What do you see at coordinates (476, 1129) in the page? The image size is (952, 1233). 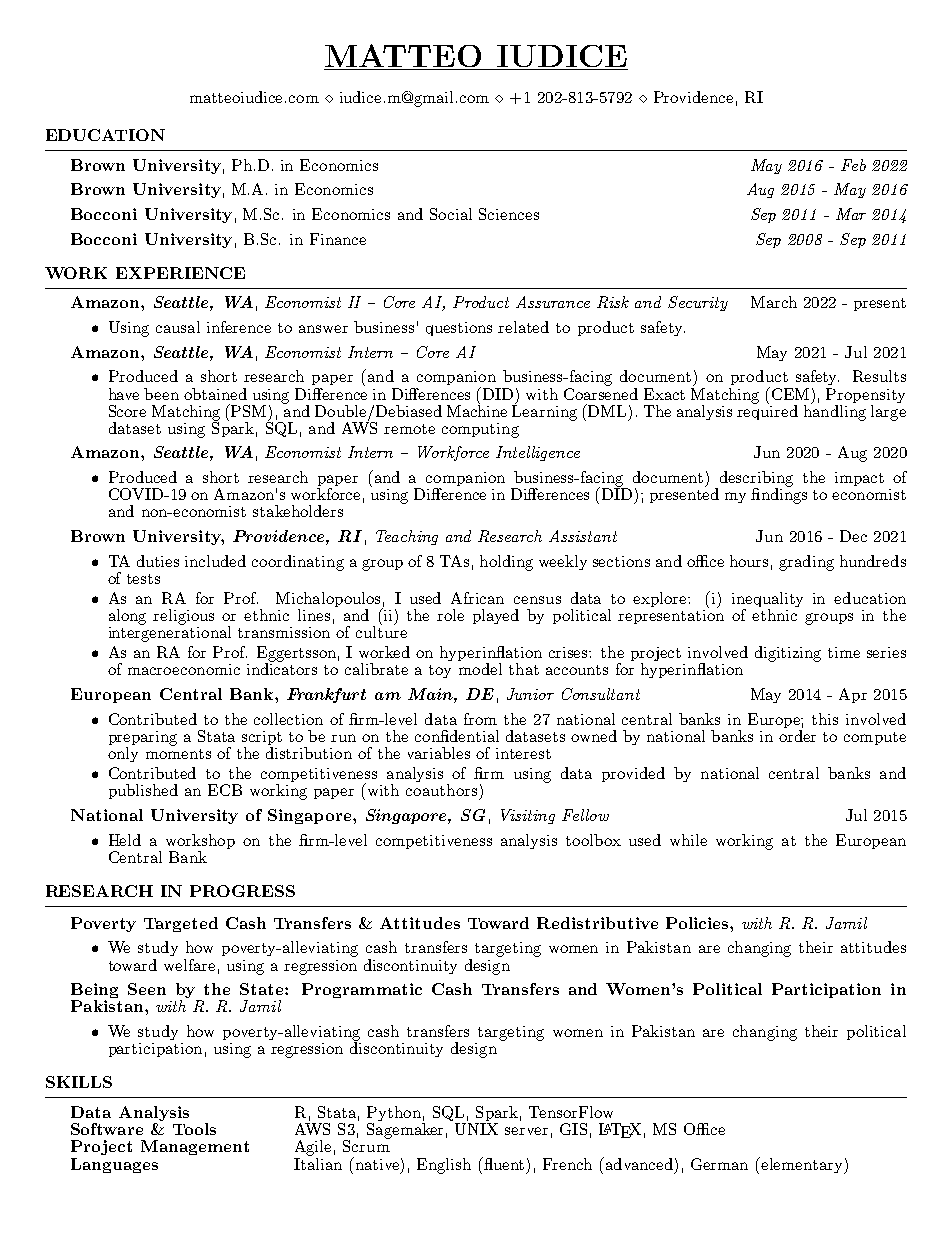 I see `UNIX` at bounding box center [476, 1129].
